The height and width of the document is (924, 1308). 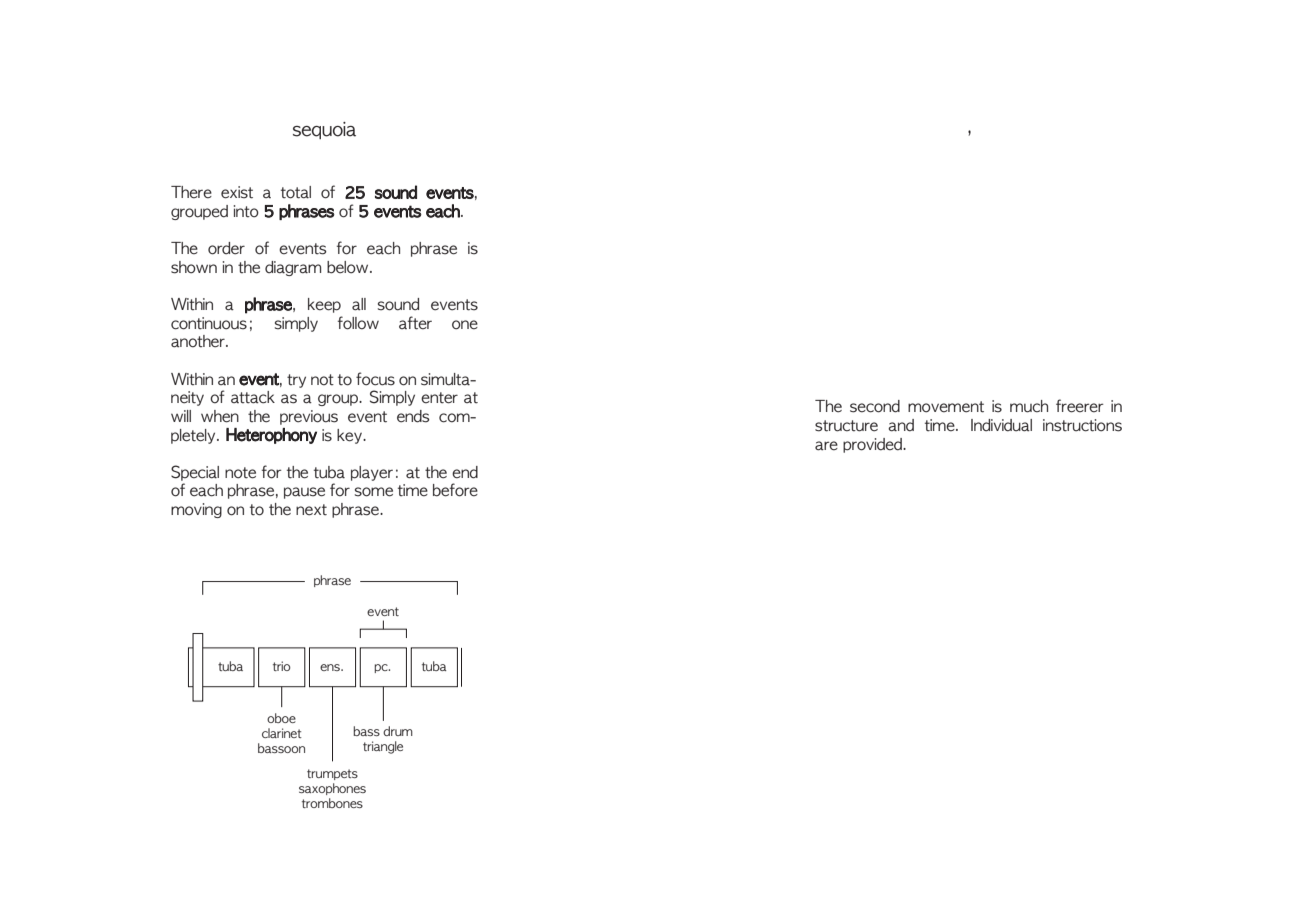 What do you see at coordinates (383, 747) in the document?
I see `triangle` at bounding box center [383, 747].
